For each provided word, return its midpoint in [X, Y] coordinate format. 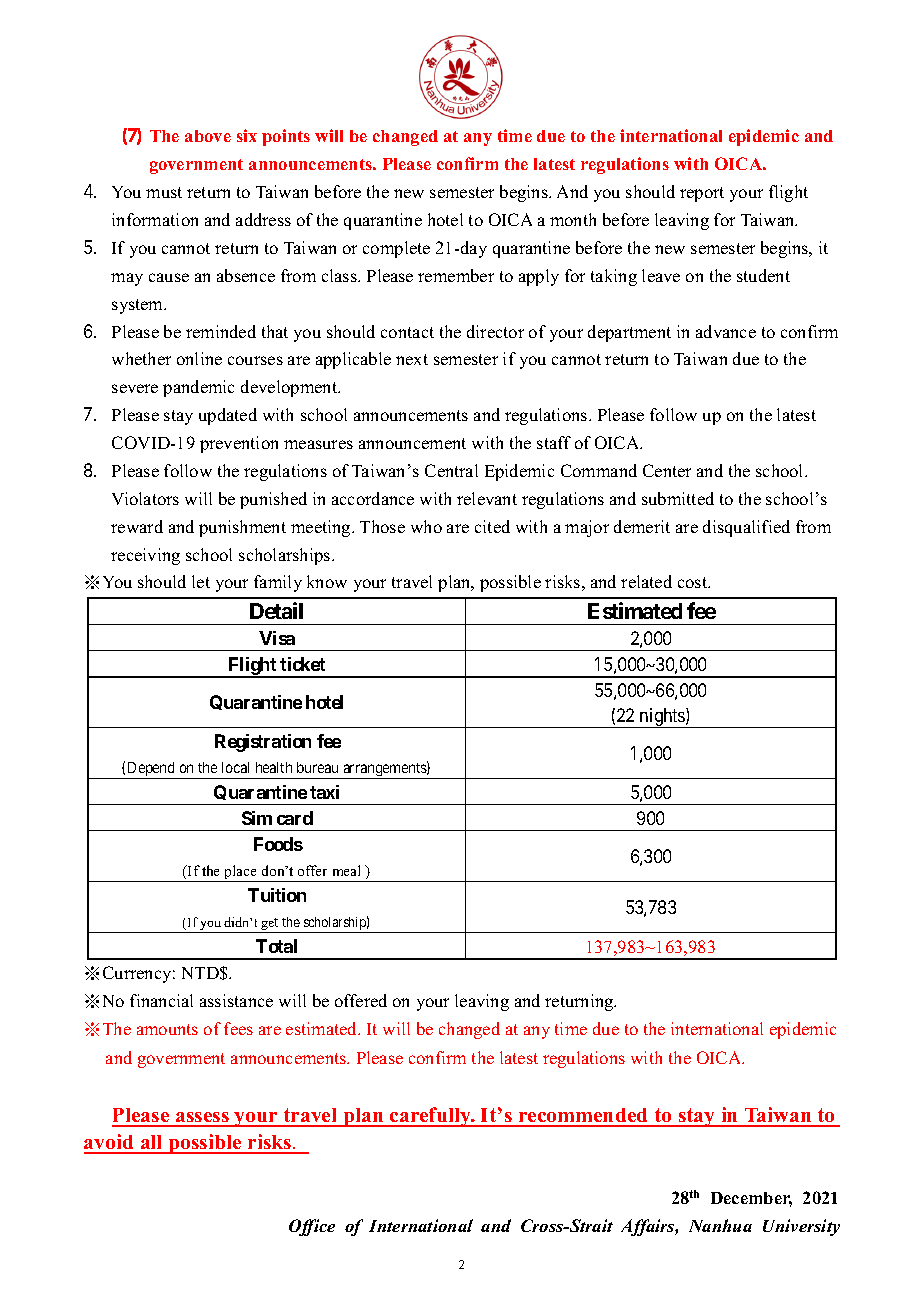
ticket [302, 664]
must [164, 192]
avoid [110, 1143]
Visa [277, 638]
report [702, 194]
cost [694, 582]
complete [396, 249]
